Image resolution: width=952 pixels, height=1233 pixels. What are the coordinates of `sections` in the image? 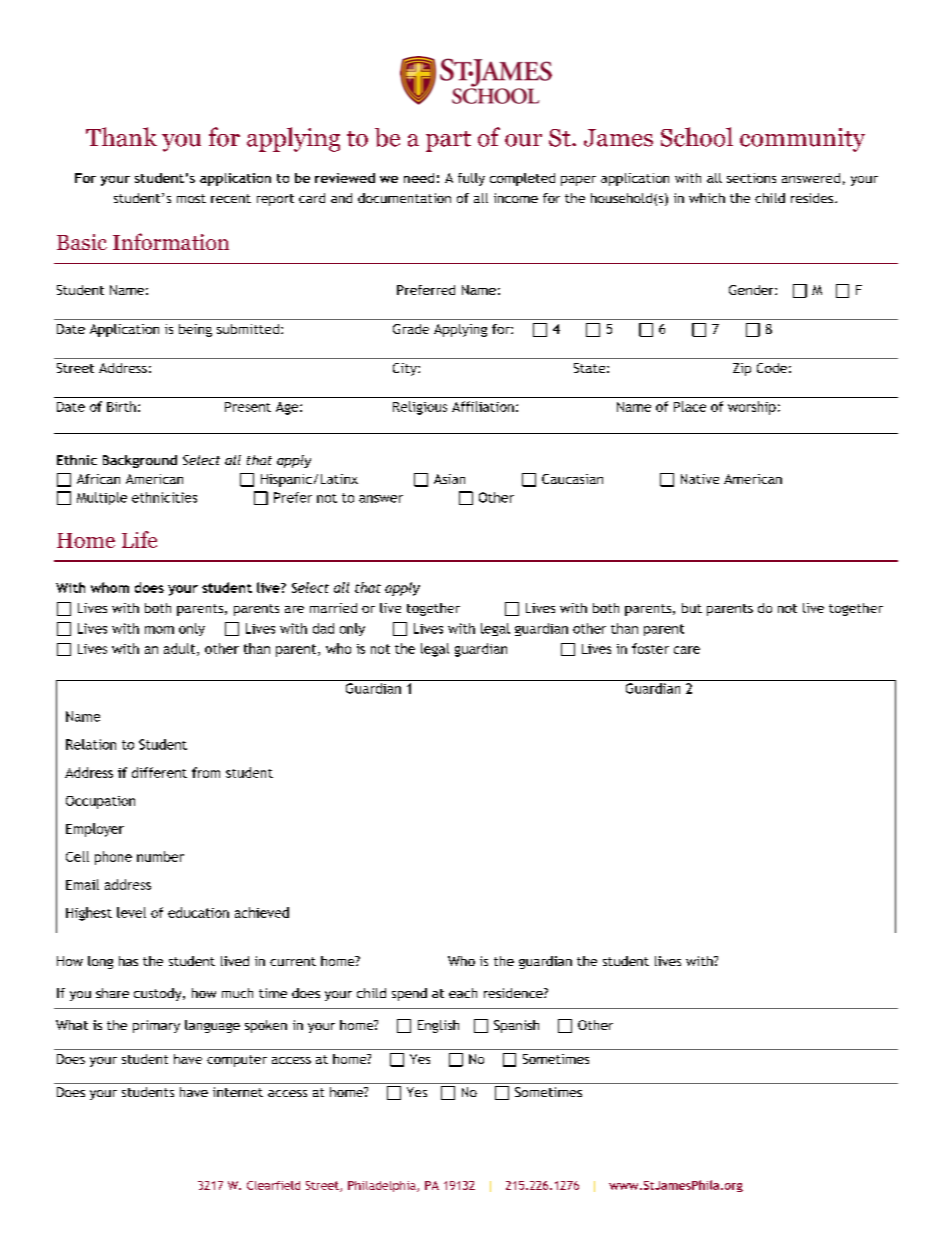 It's located at (751, 178).
